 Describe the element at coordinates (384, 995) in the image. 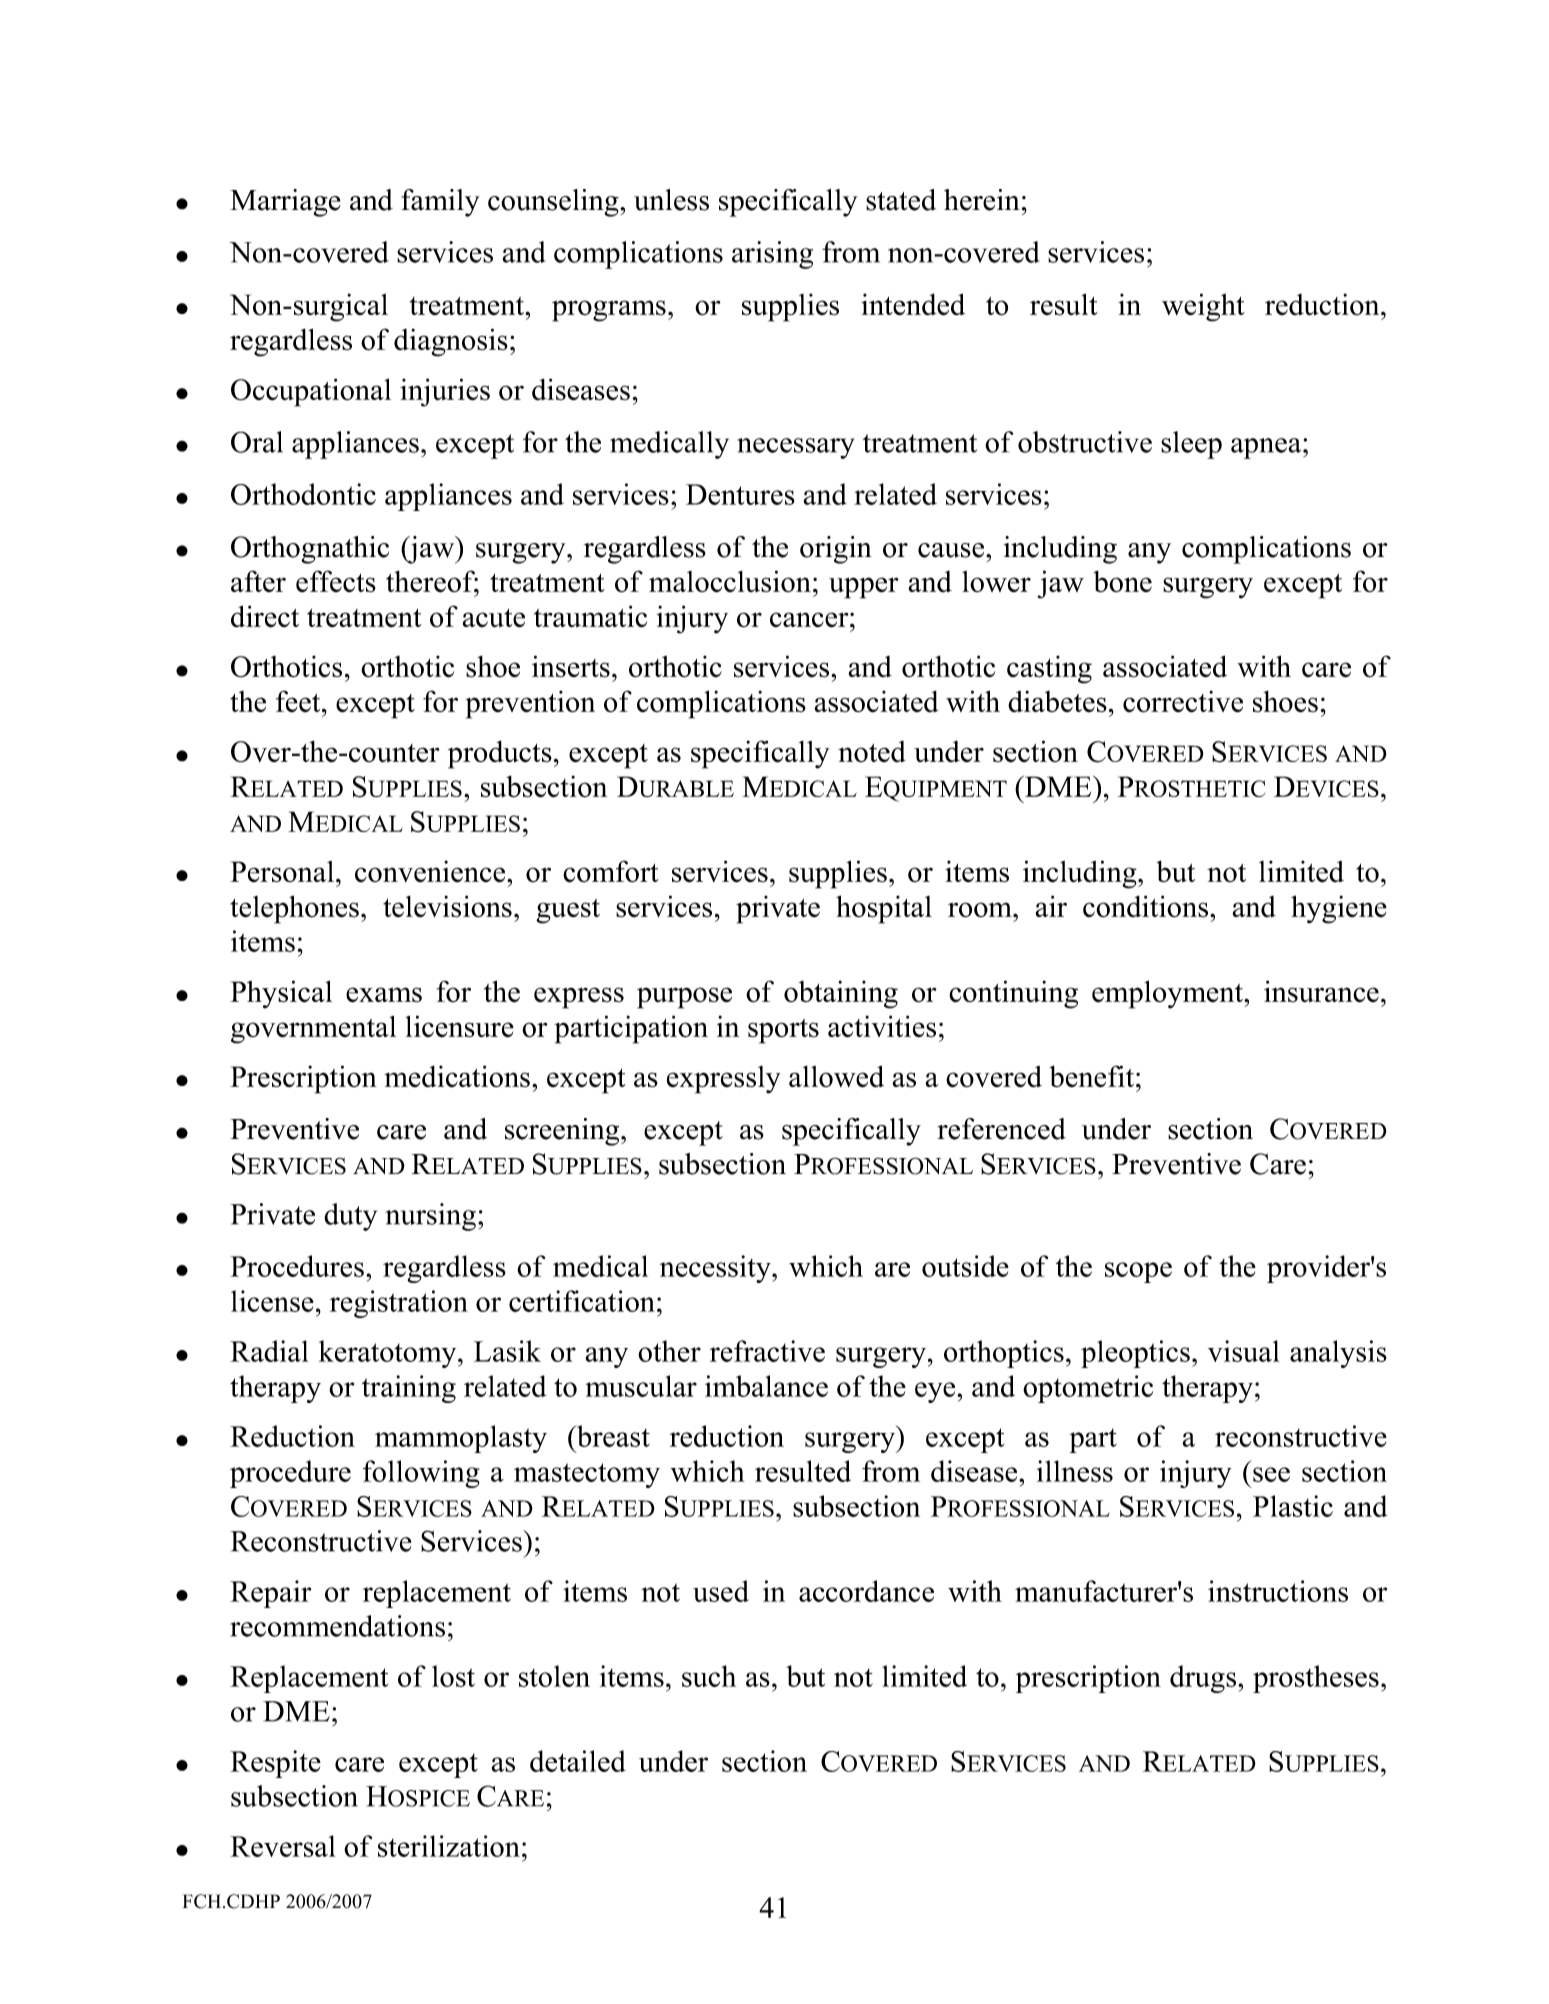

I see `exams` at that location.
